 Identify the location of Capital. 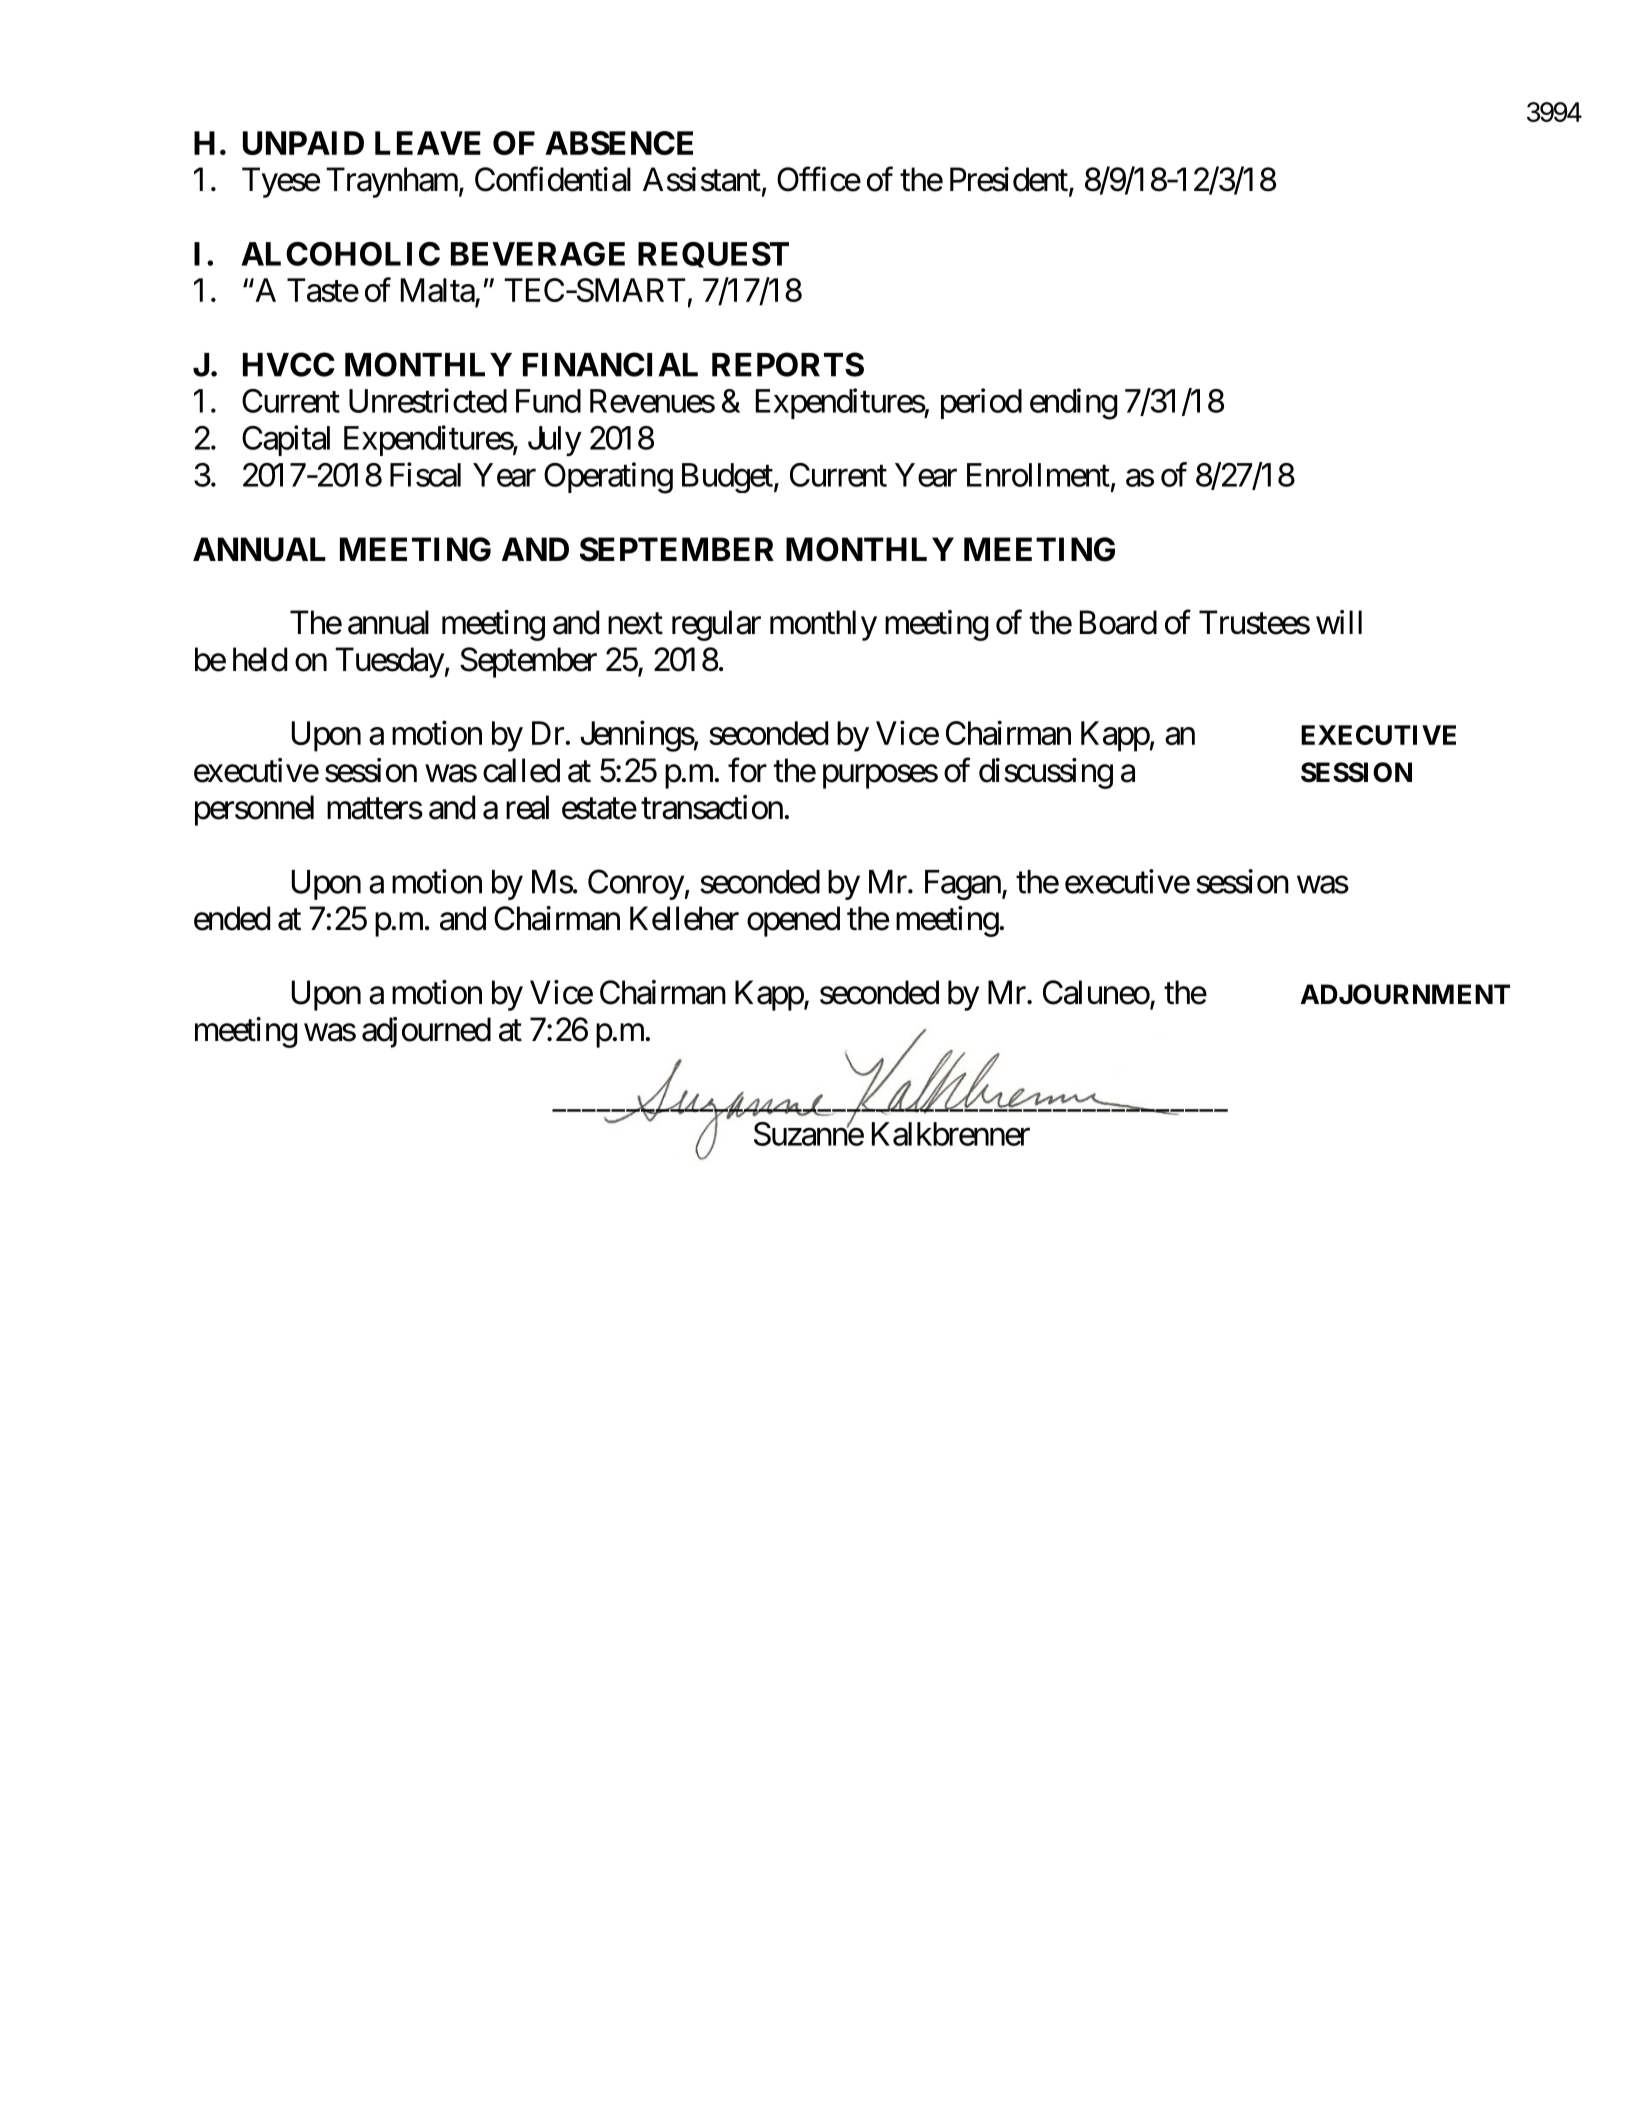
(286, 440).
